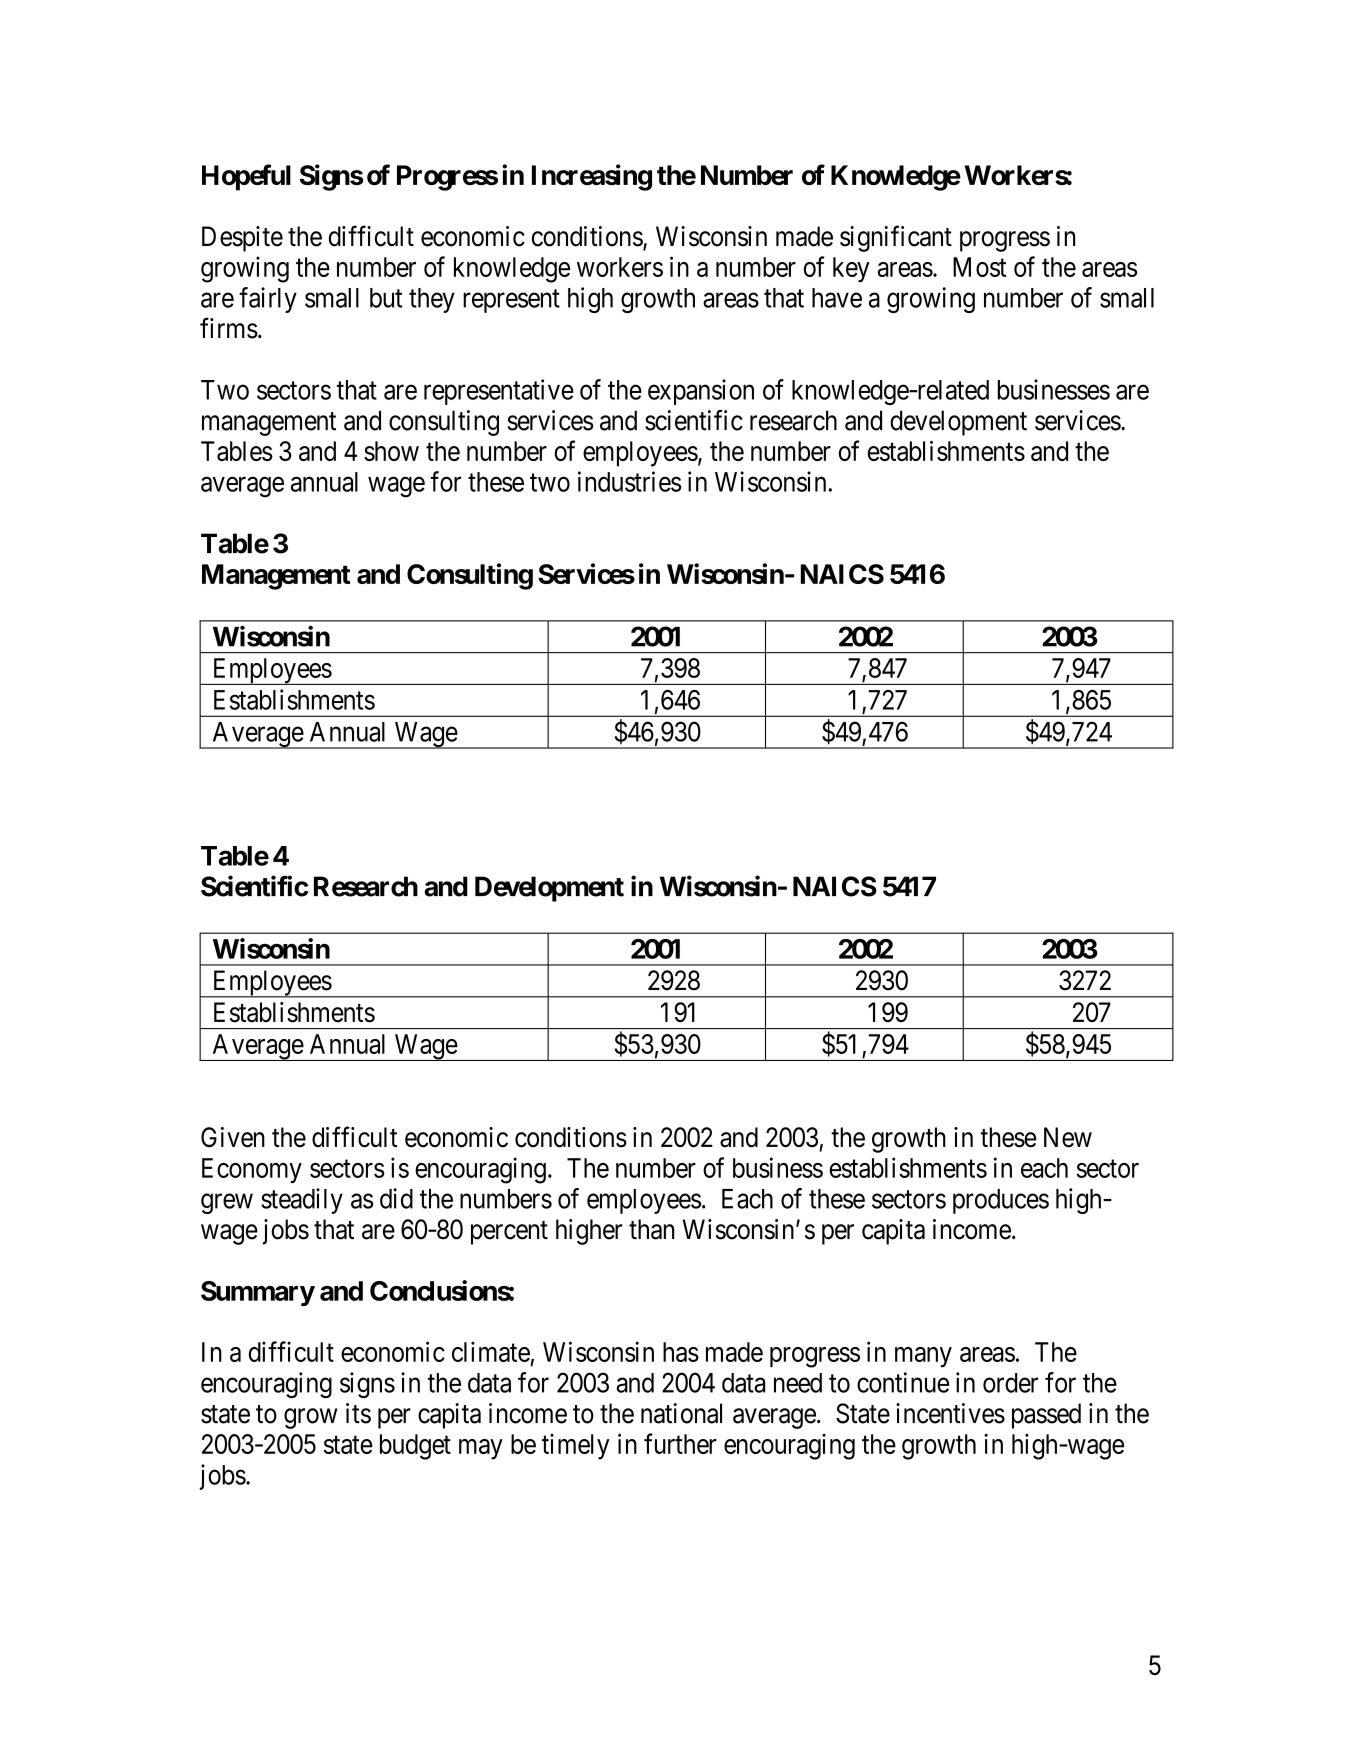 This document has height=1761, width=1361. Describe the element at coordinates (851, 270) in the document. I see `key` at that location.
